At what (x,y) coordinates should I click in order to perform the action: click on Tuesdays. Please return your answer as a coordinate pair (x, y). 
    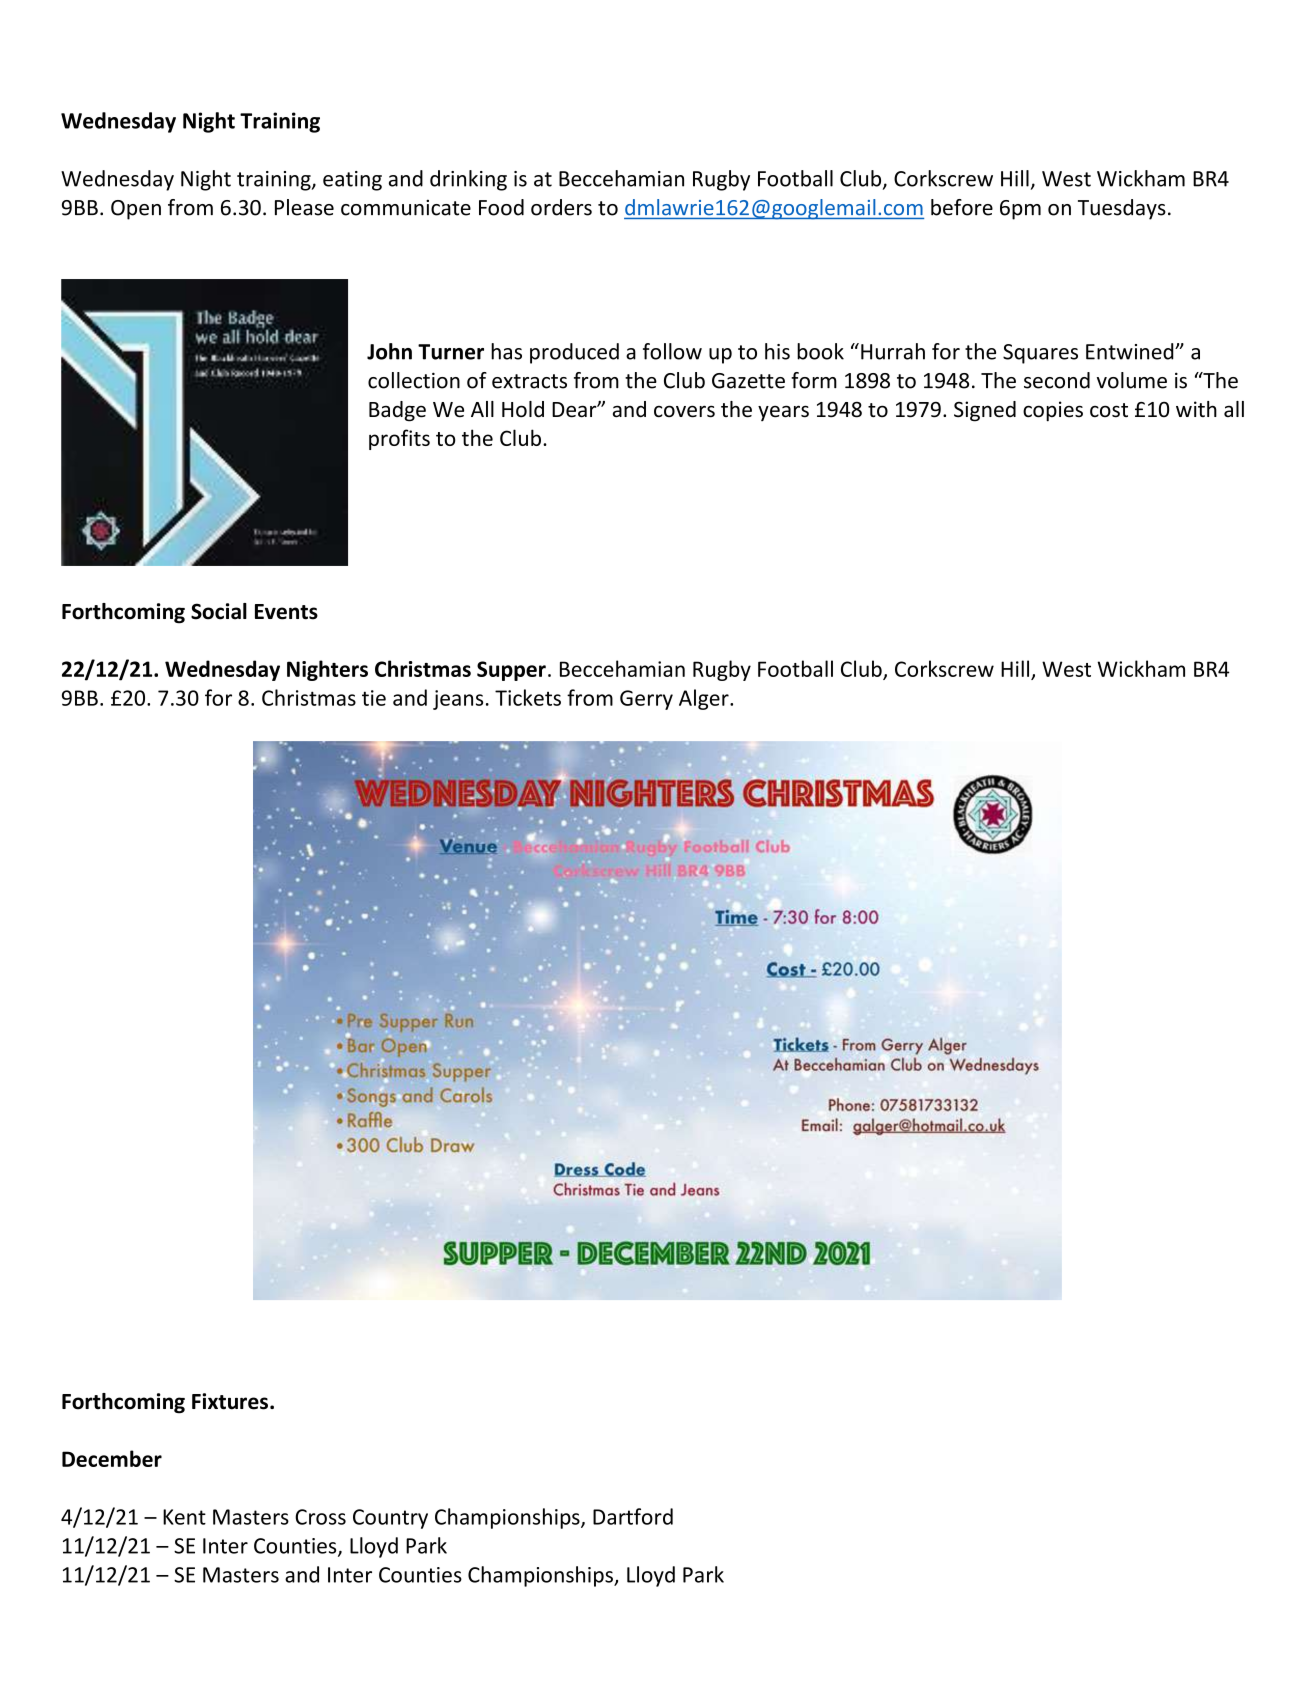
    Looking at the image, I should click on (1122, 209).
